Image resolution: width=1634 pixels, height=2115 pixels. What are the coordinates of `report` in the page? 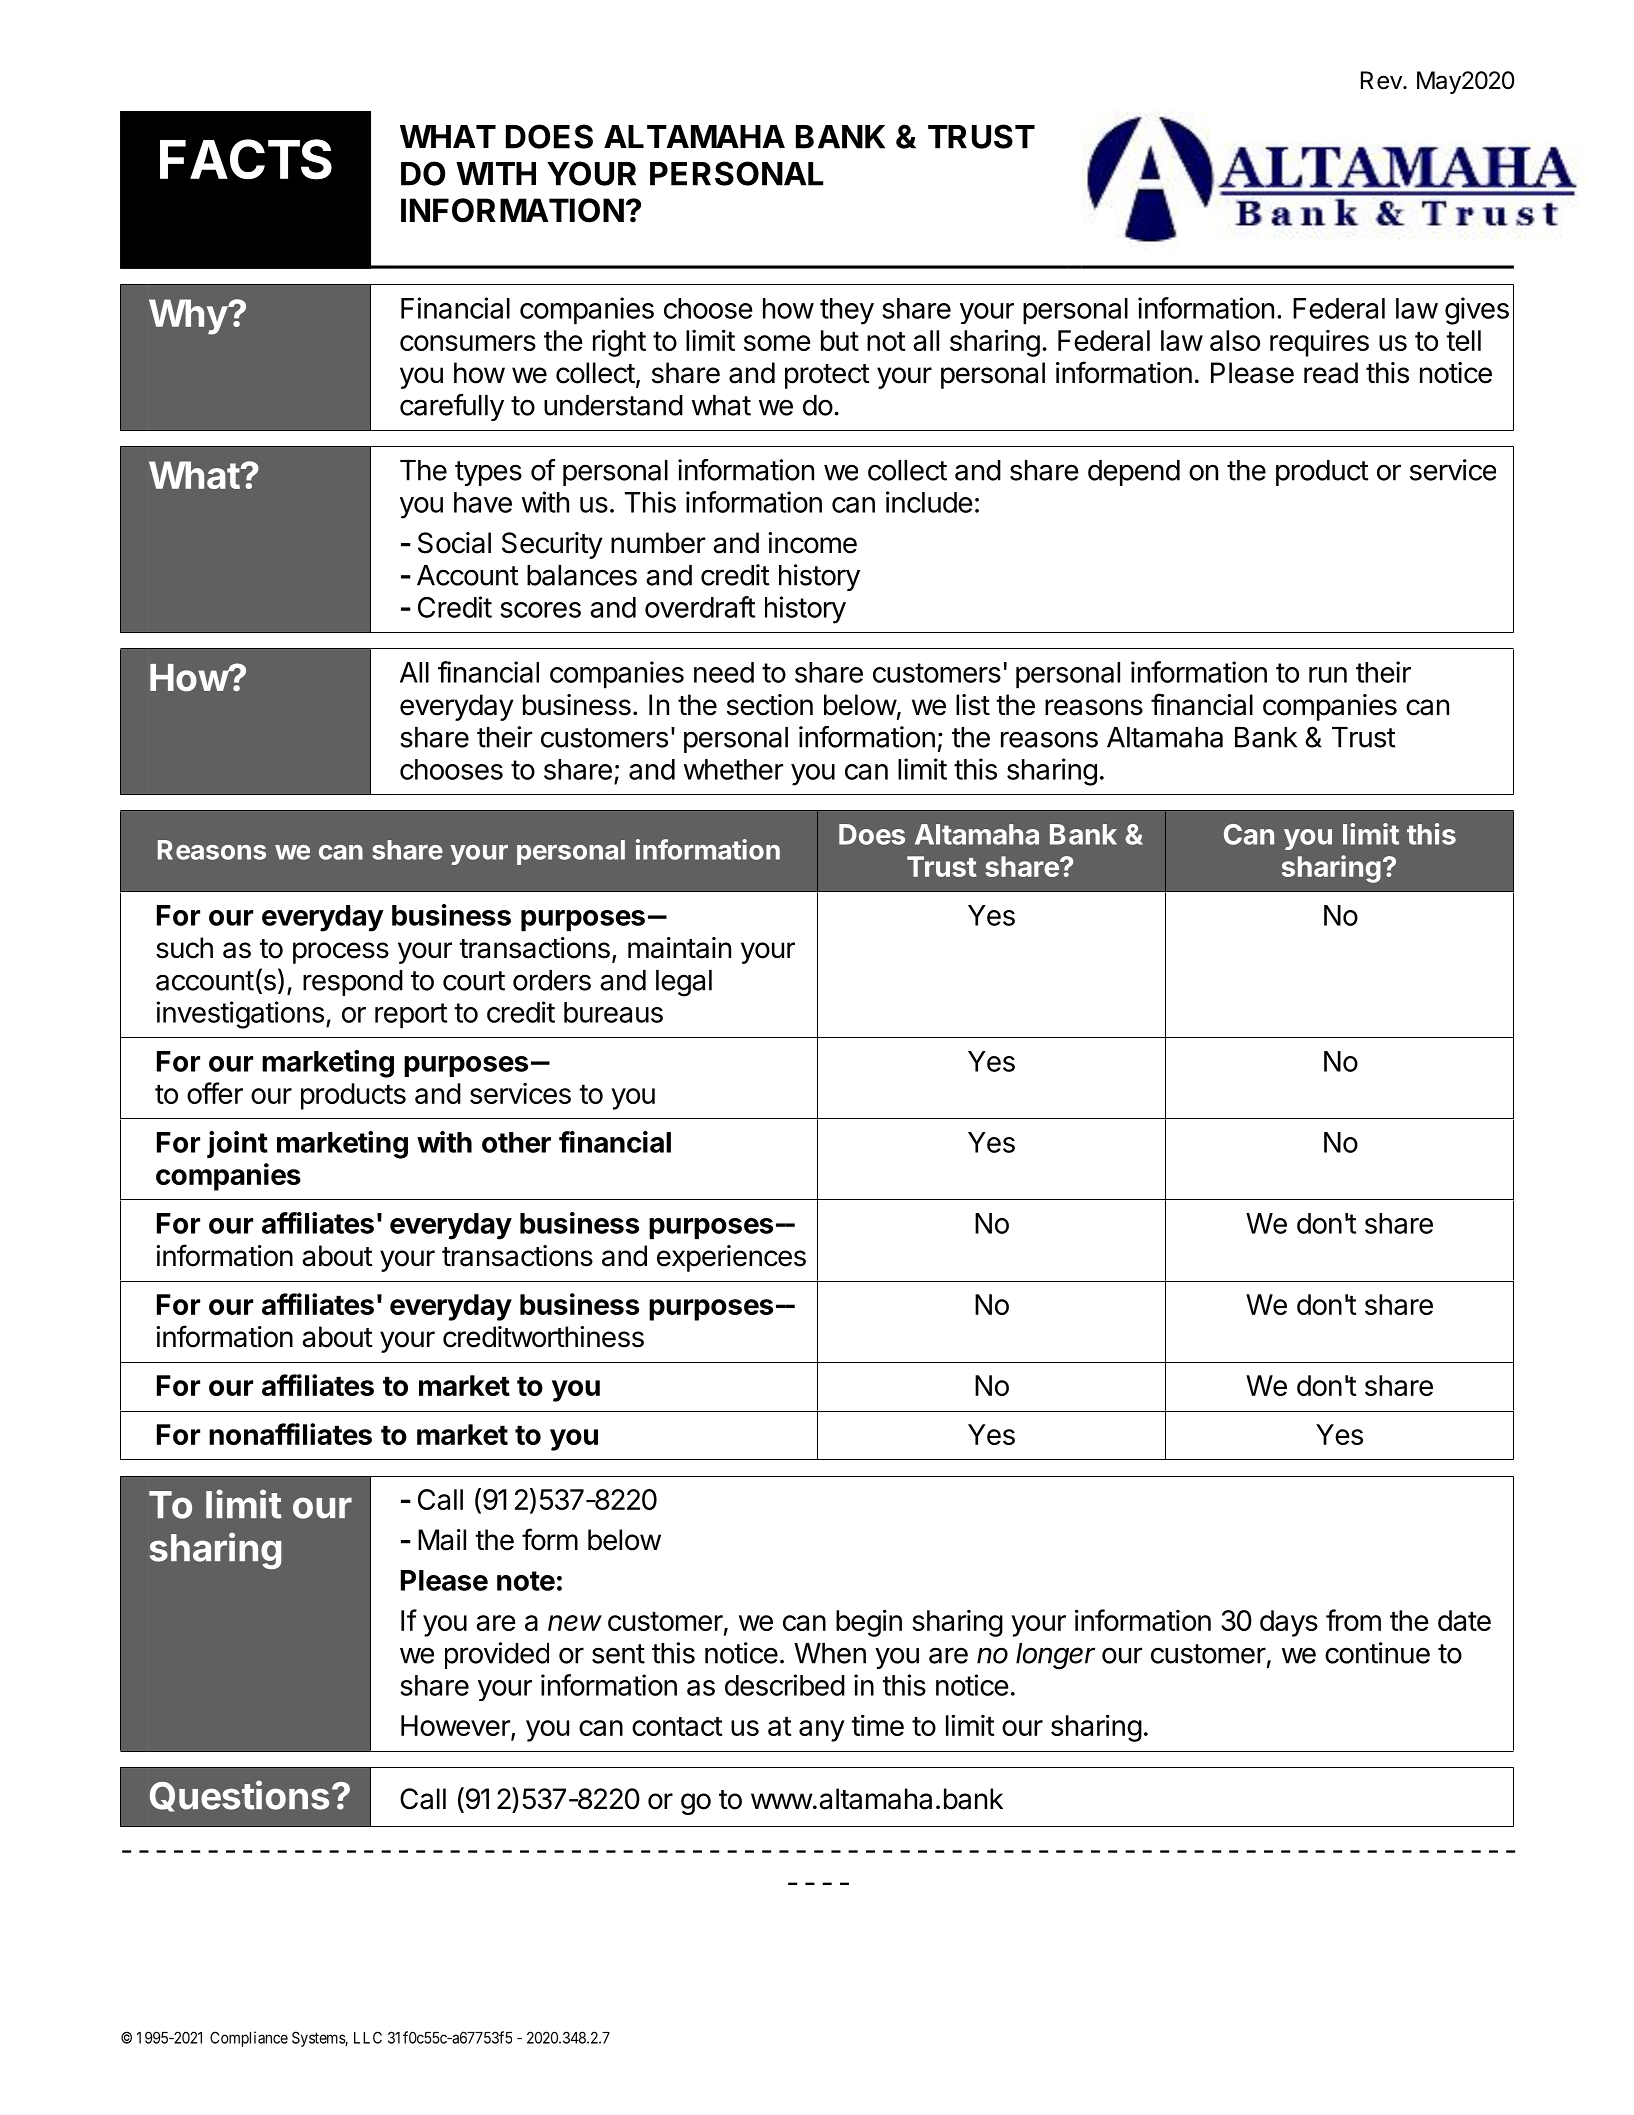 It's located at (411, 1016).
